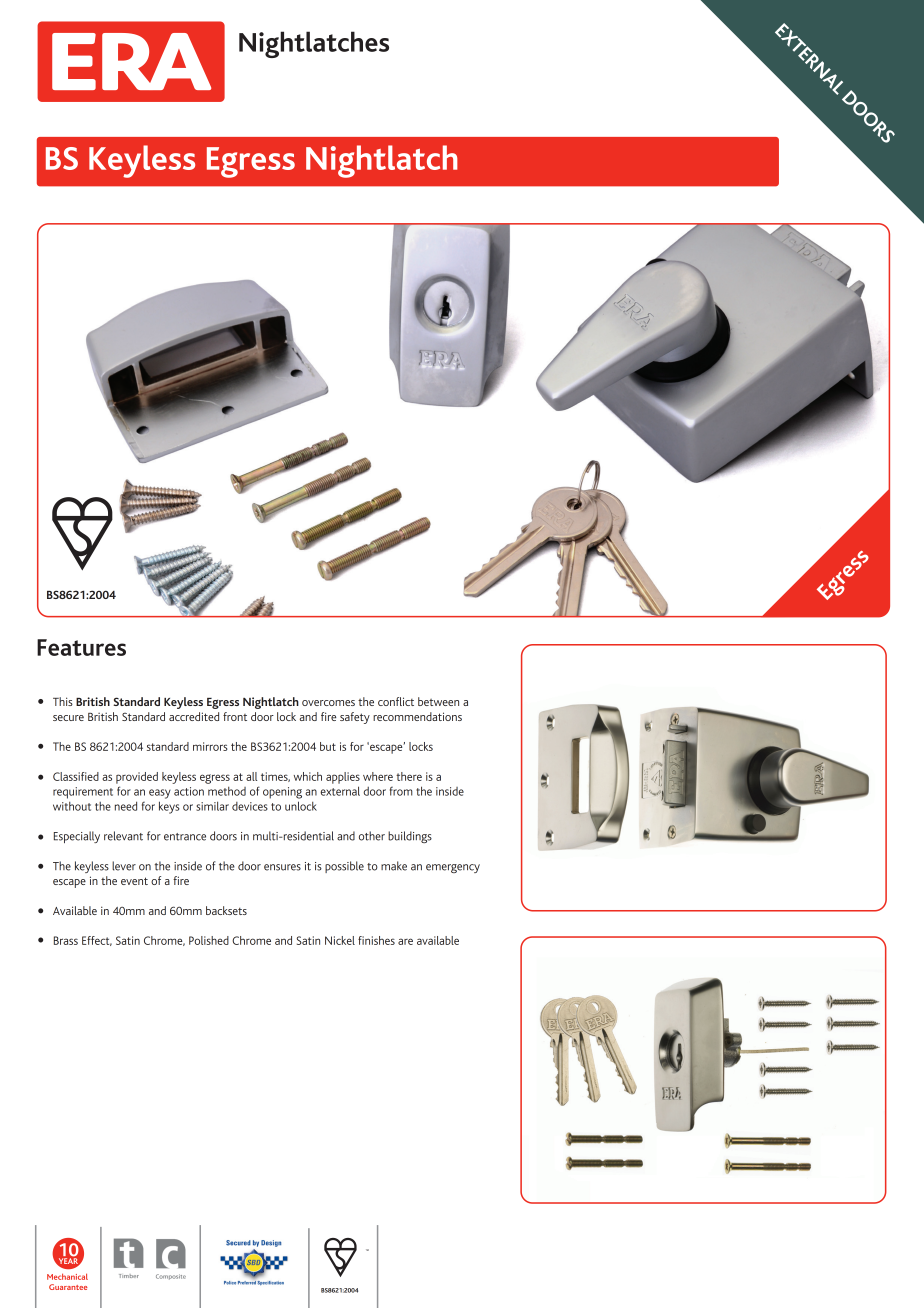 This screenshot has width=924, height=1308. I want to click on are, so click(405, 941).
